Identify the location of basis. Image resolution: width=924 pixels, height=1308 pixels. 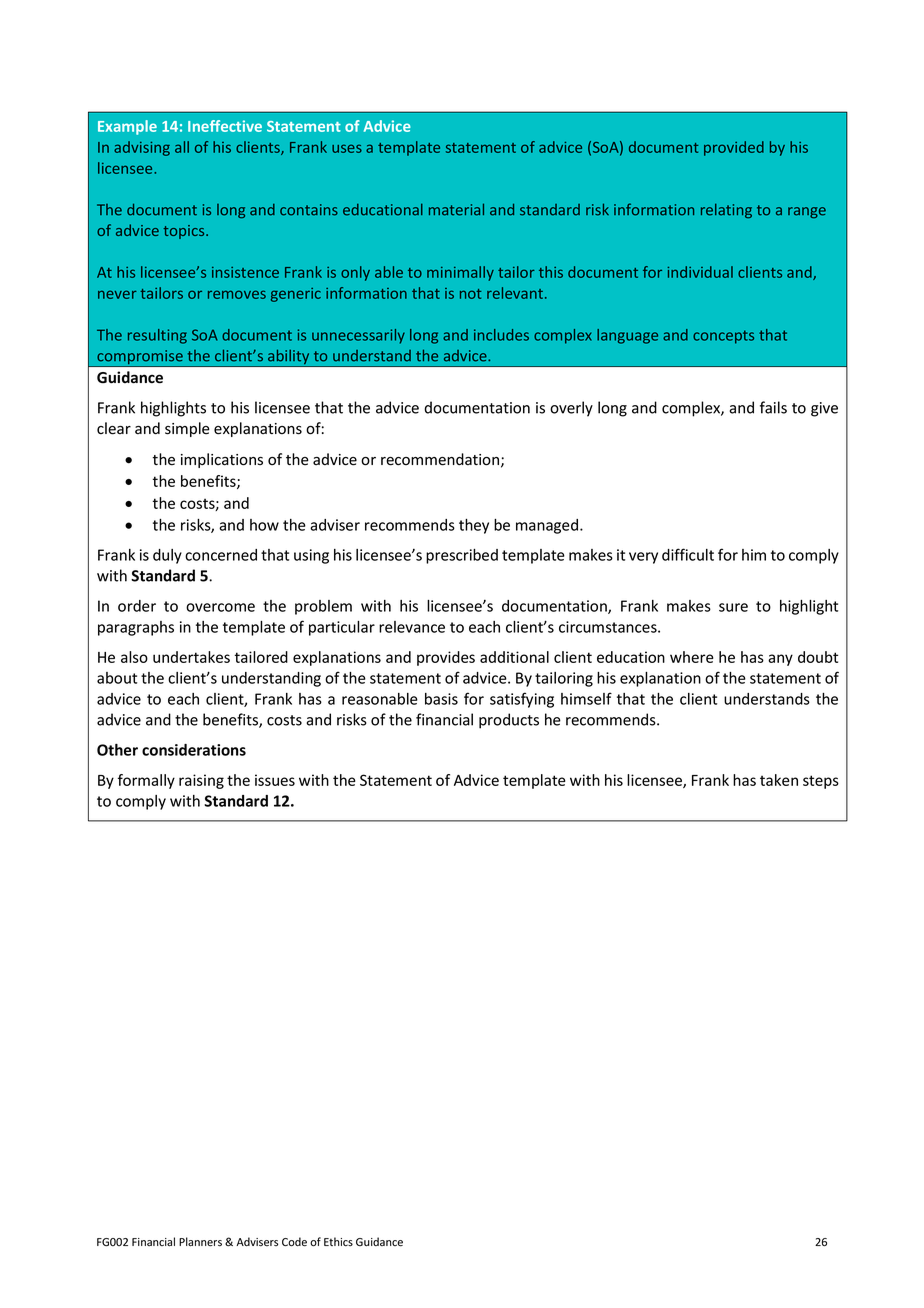
(441, 699).
